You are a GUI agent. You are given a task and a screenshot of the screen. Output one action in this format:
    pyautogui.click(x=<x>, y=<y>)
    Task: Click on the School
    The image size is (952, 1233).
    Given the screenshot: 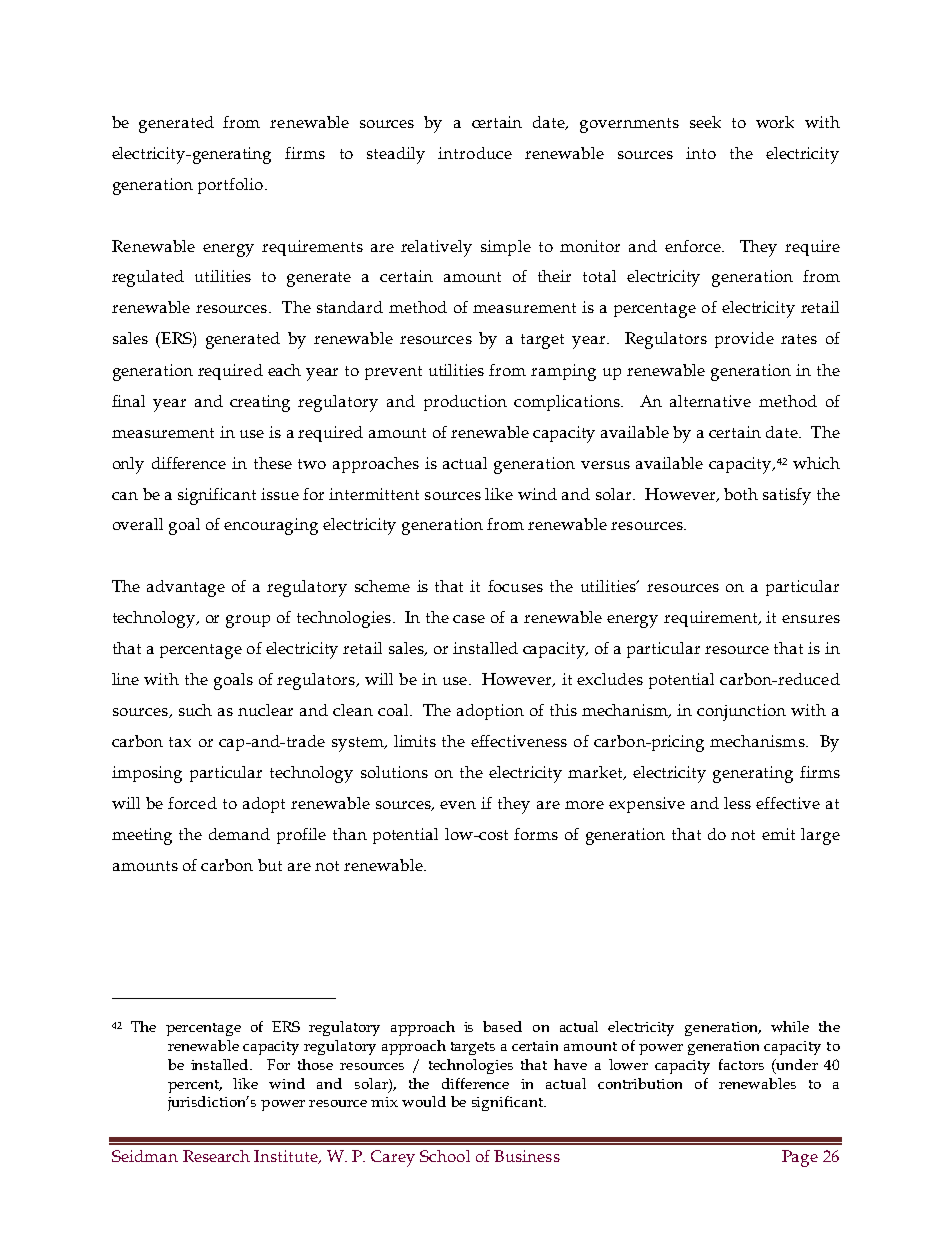 What is the action you would take?
    pyautogui.click(x=445, y=1156)
